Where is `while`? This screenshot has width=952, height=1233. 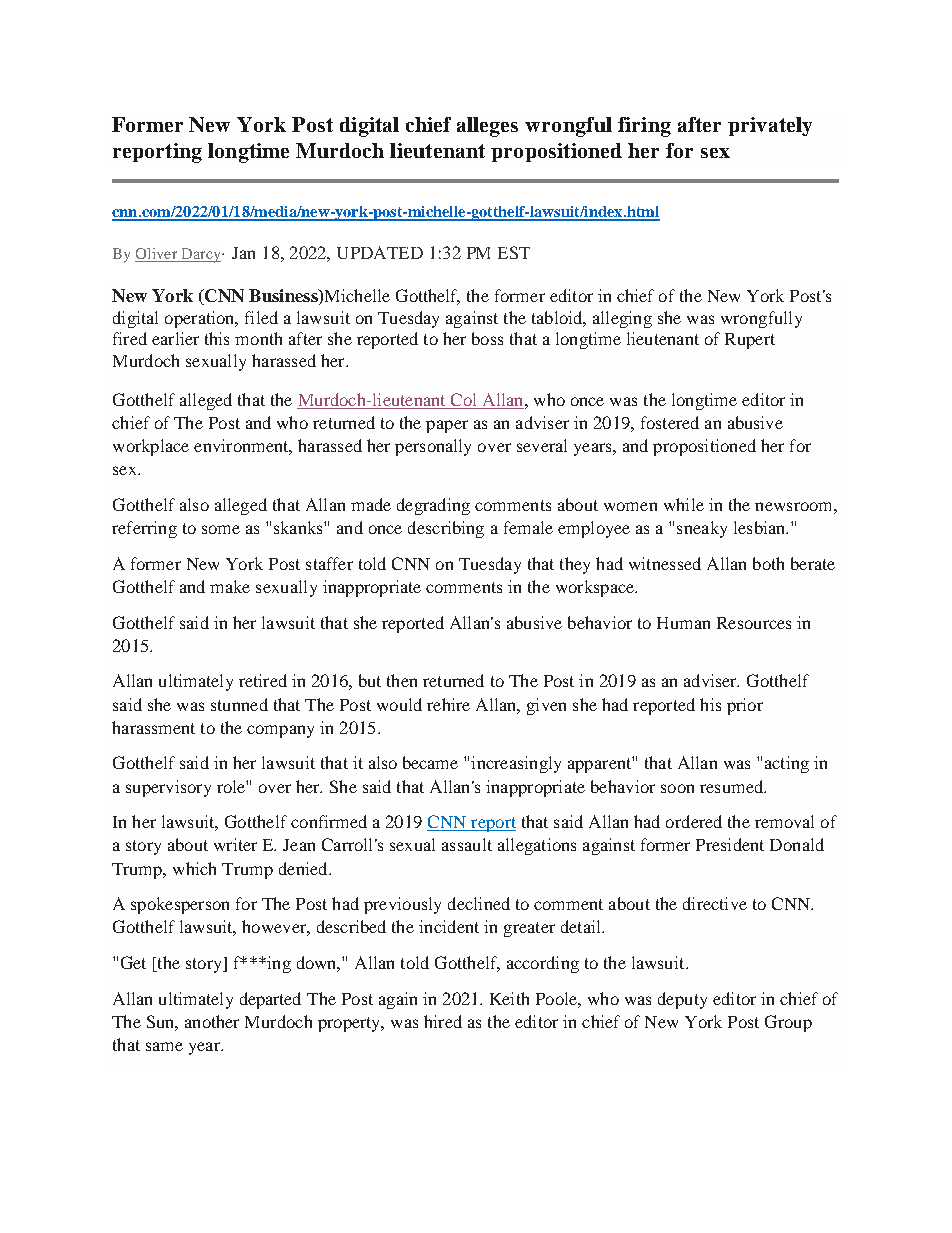 while is located at coordinates (684, 504).
